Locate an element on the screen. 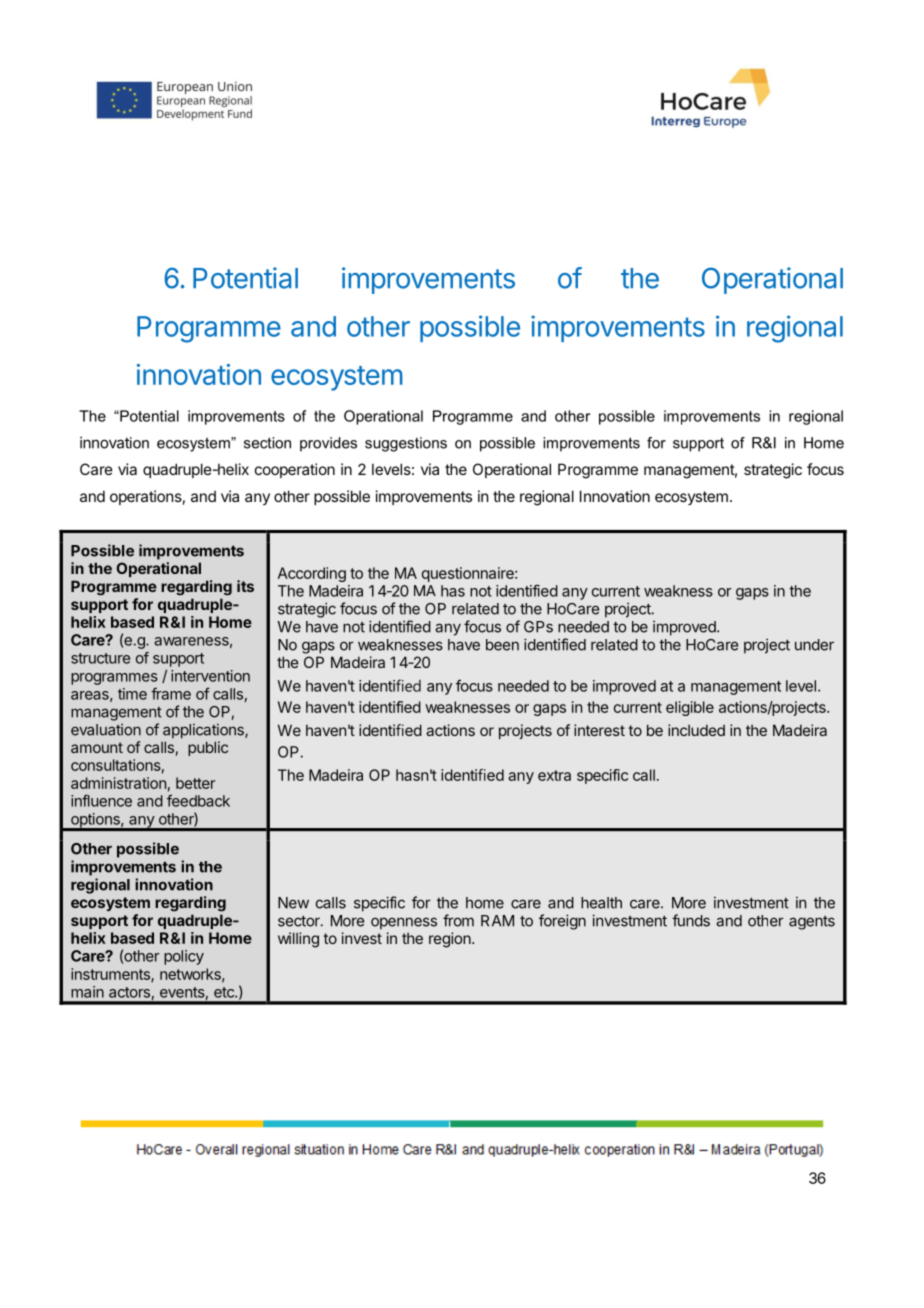 This screenshot has height=1308, width=924. openness is located at coordinates (404, 923).
